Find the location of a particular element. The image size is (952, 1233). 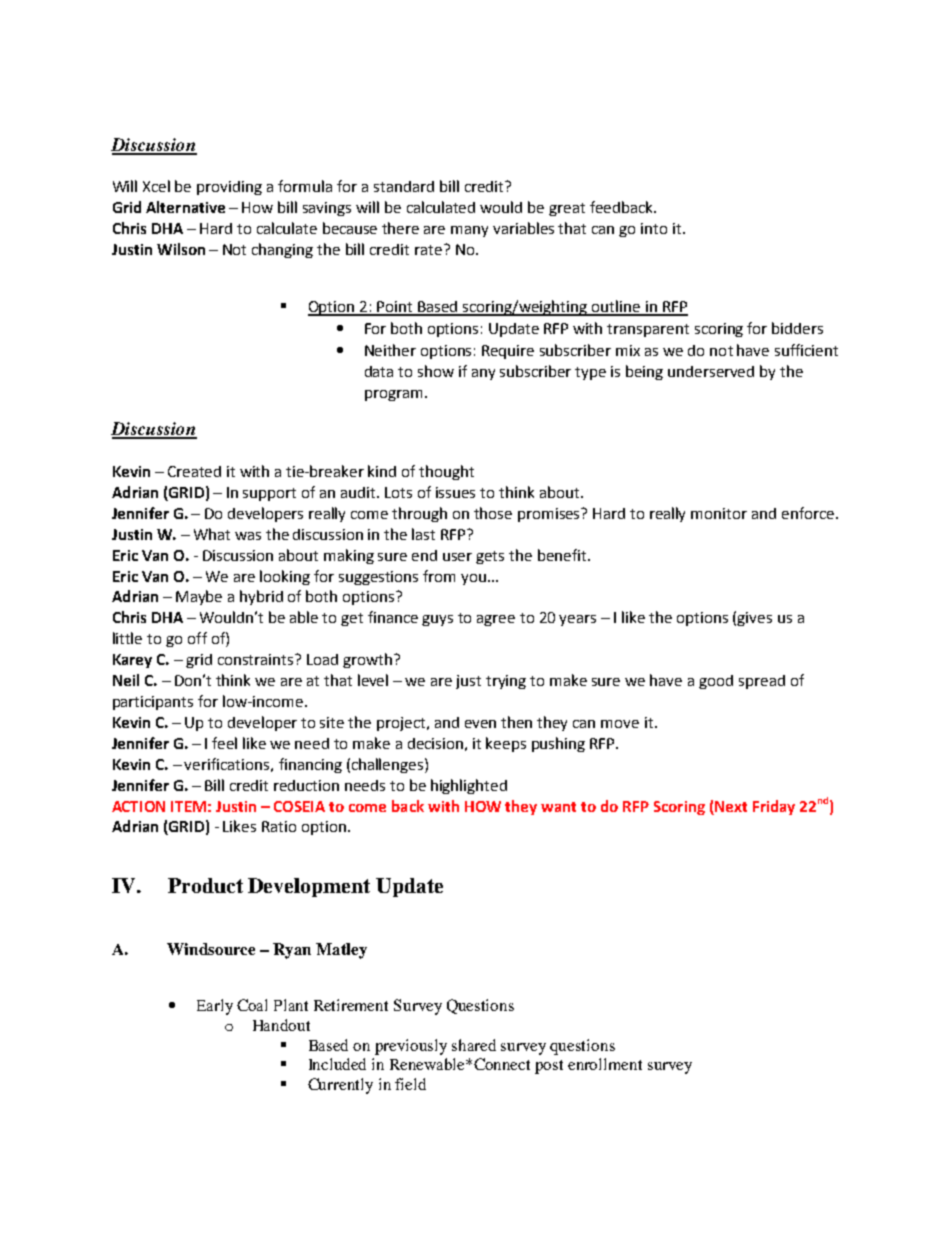

gives is located at coordinates (754, 619).
